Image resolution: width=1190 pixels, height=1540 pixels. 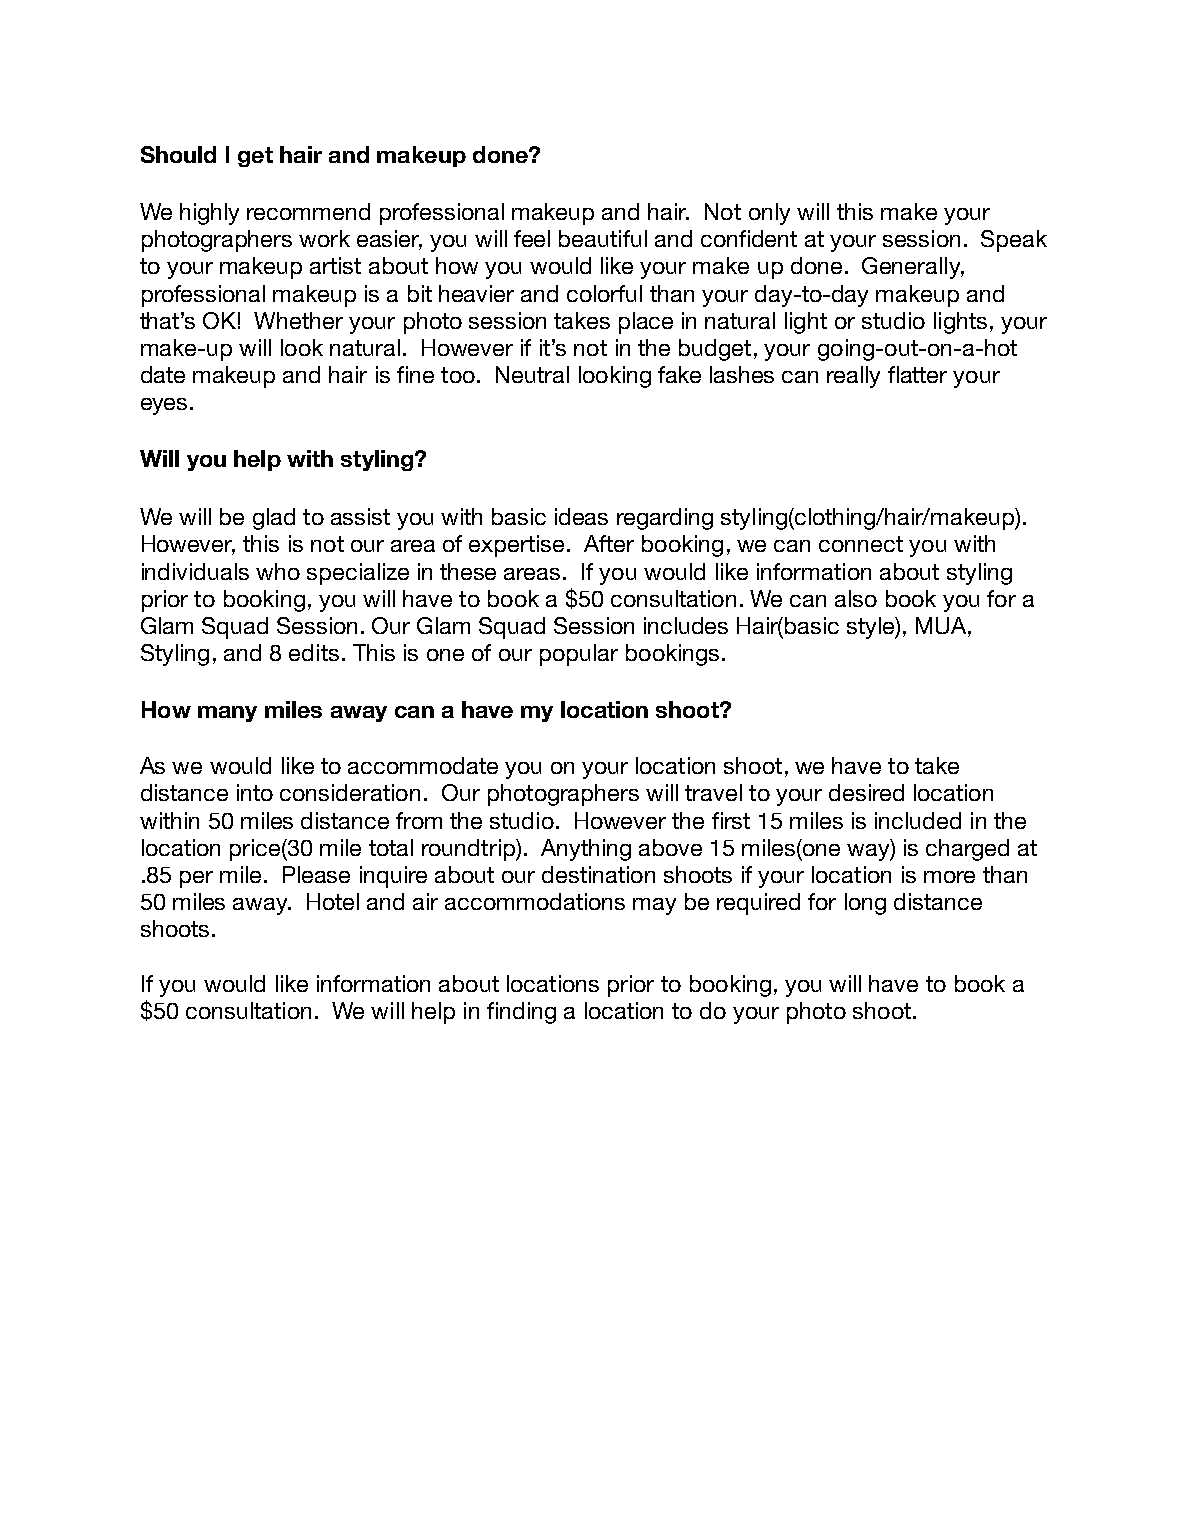 What do you see at coordinates (532, 374) in the document?
I see `Neutral` at bounding box center [532, 374].
